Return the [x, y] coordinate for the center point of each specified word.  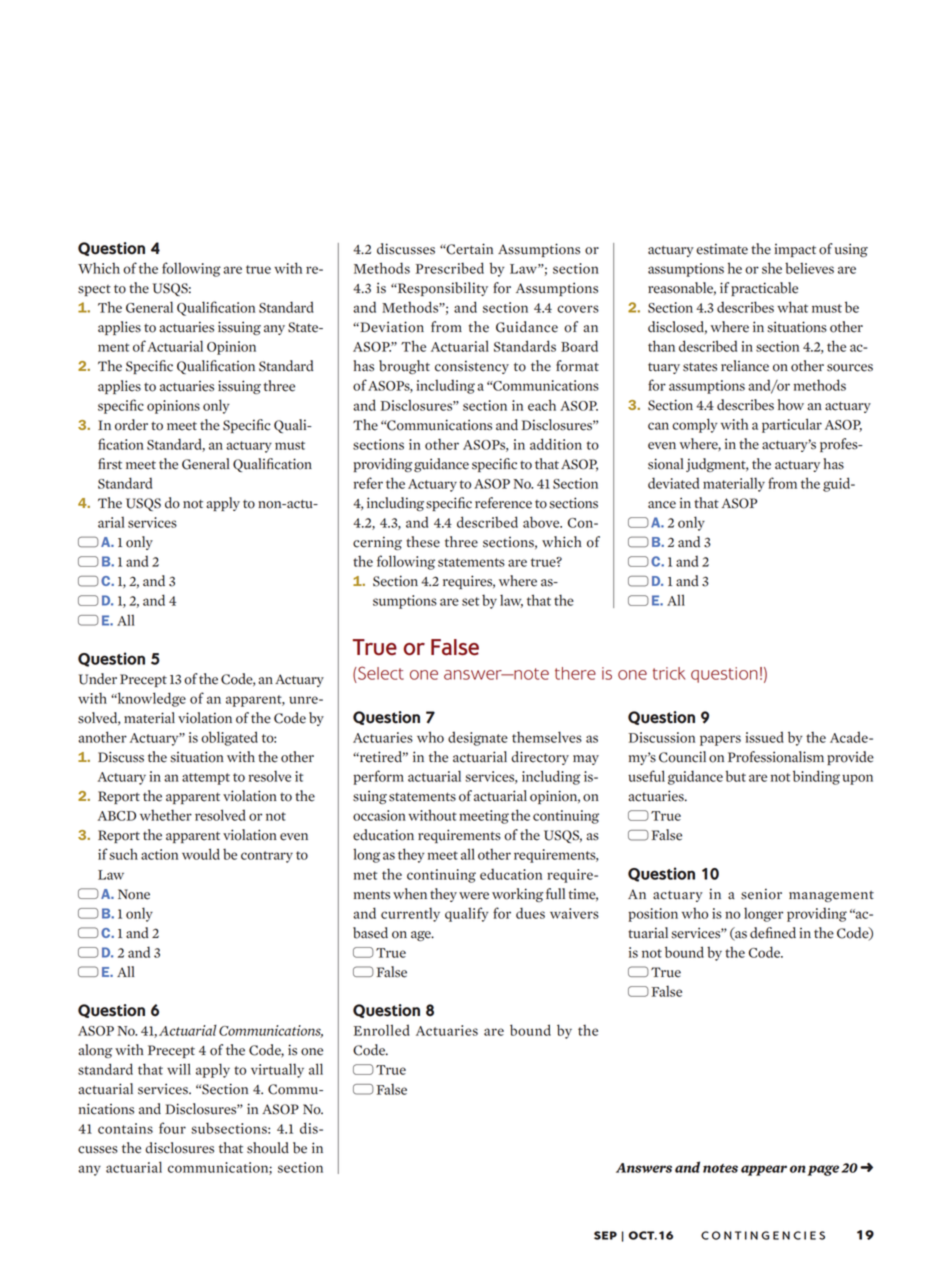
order [131, 425]
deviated [673, 483]
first [110, 464]
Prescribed [450, 268]
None [134, 894]
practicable [764, 289]
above [542, 522]
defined [773, 933]
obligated [229, 738]
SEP [605, 1235]
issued [764, 737]
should [268, 1148]
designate [478, 738]
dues [530, 913]
